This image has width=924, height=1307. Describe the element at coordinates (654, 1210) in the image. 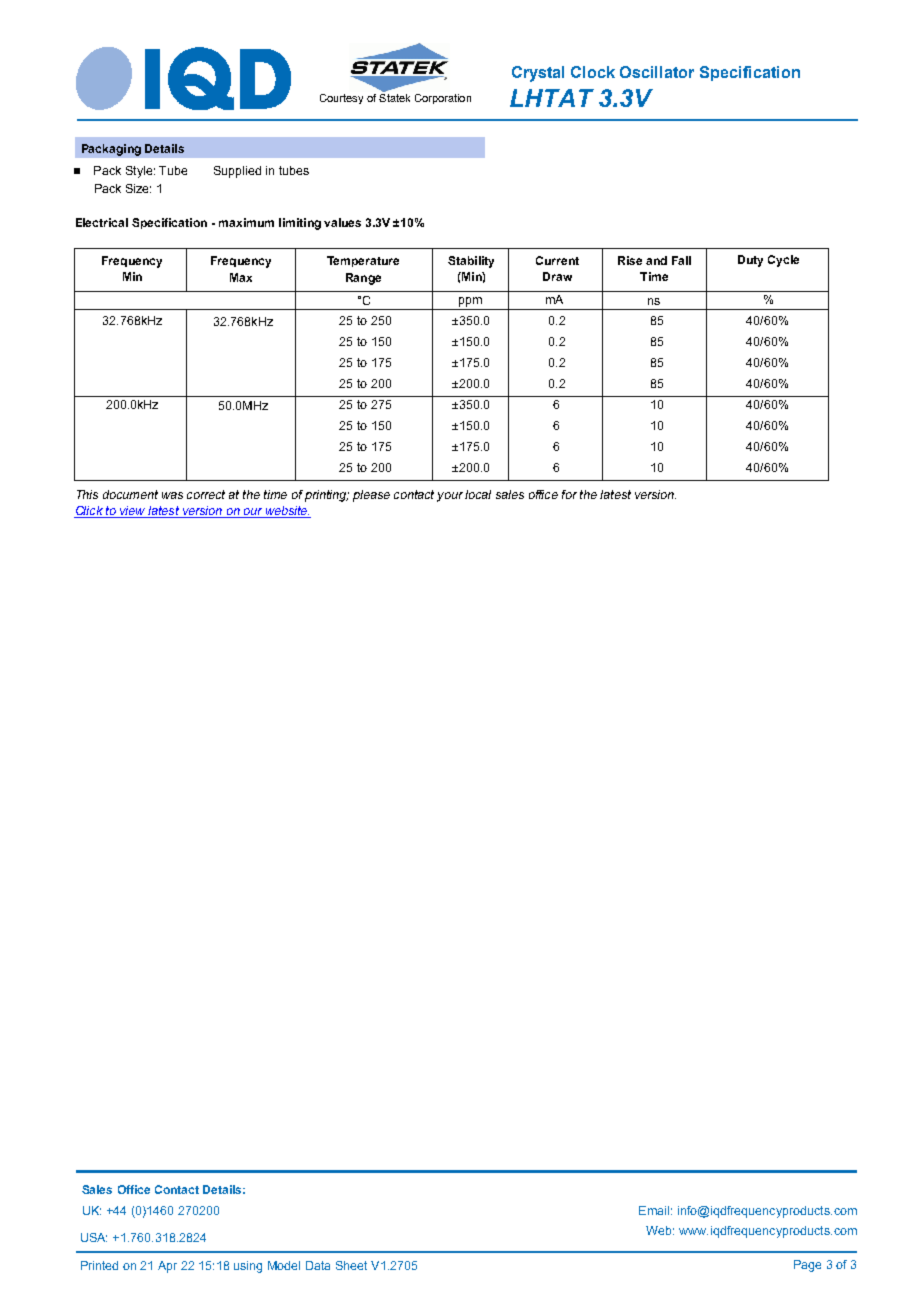

I see `Email` at that location.
